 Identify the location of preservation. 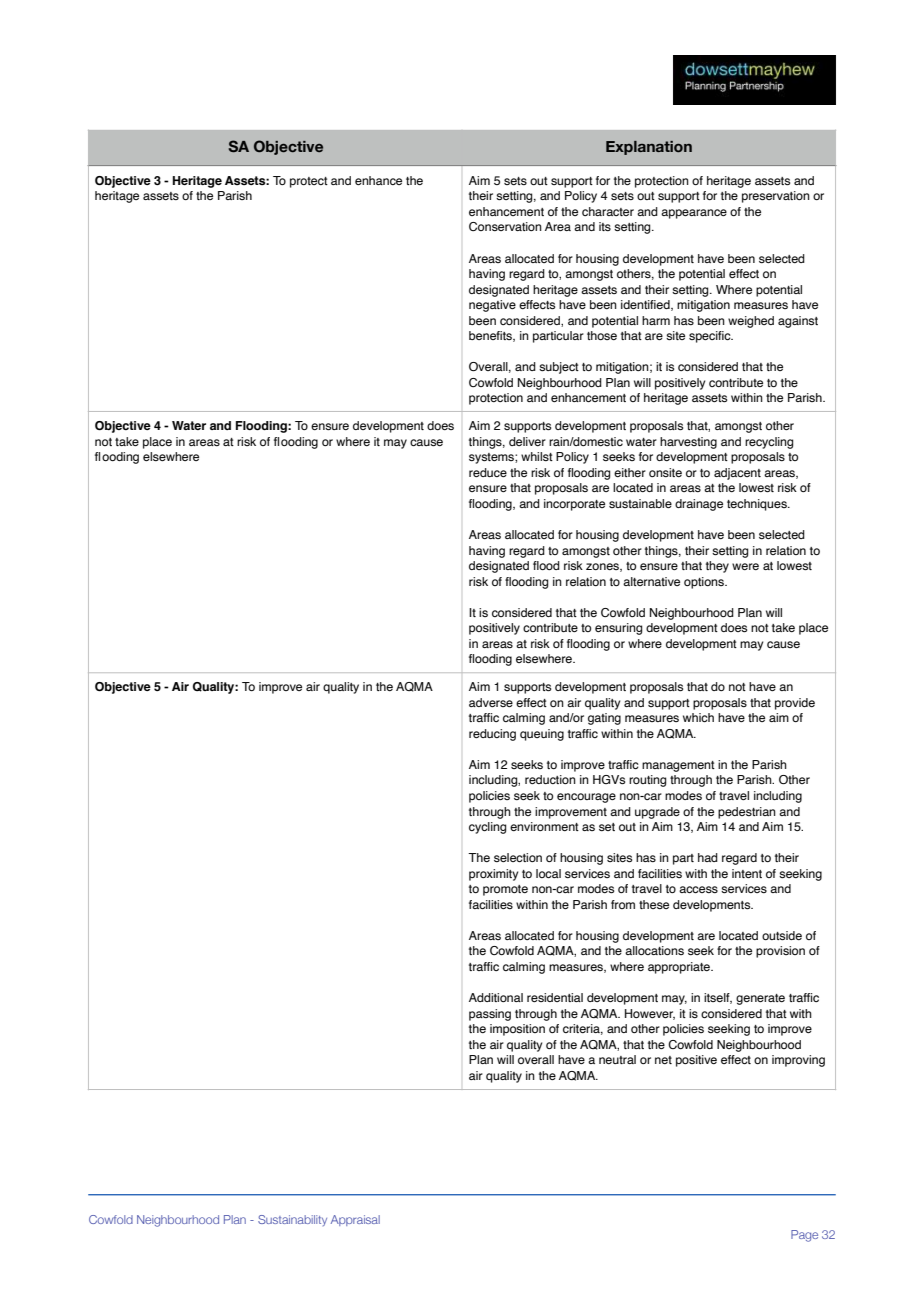
(776, 197).
